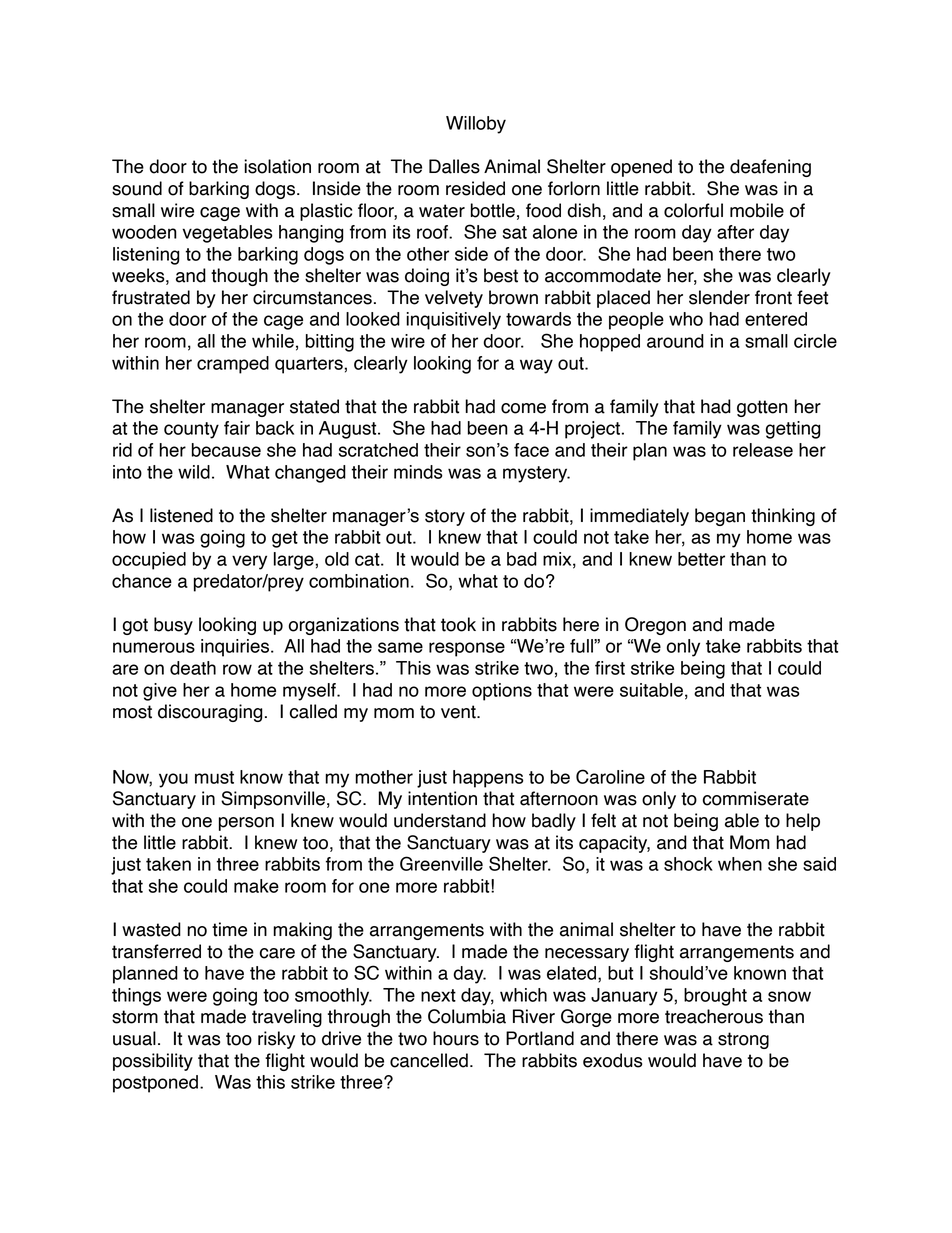 The image size is (952, 1233). What do you see at coordinates (763, 450) in the screenshot?
I see `release` at bounding box center [763, 450].
